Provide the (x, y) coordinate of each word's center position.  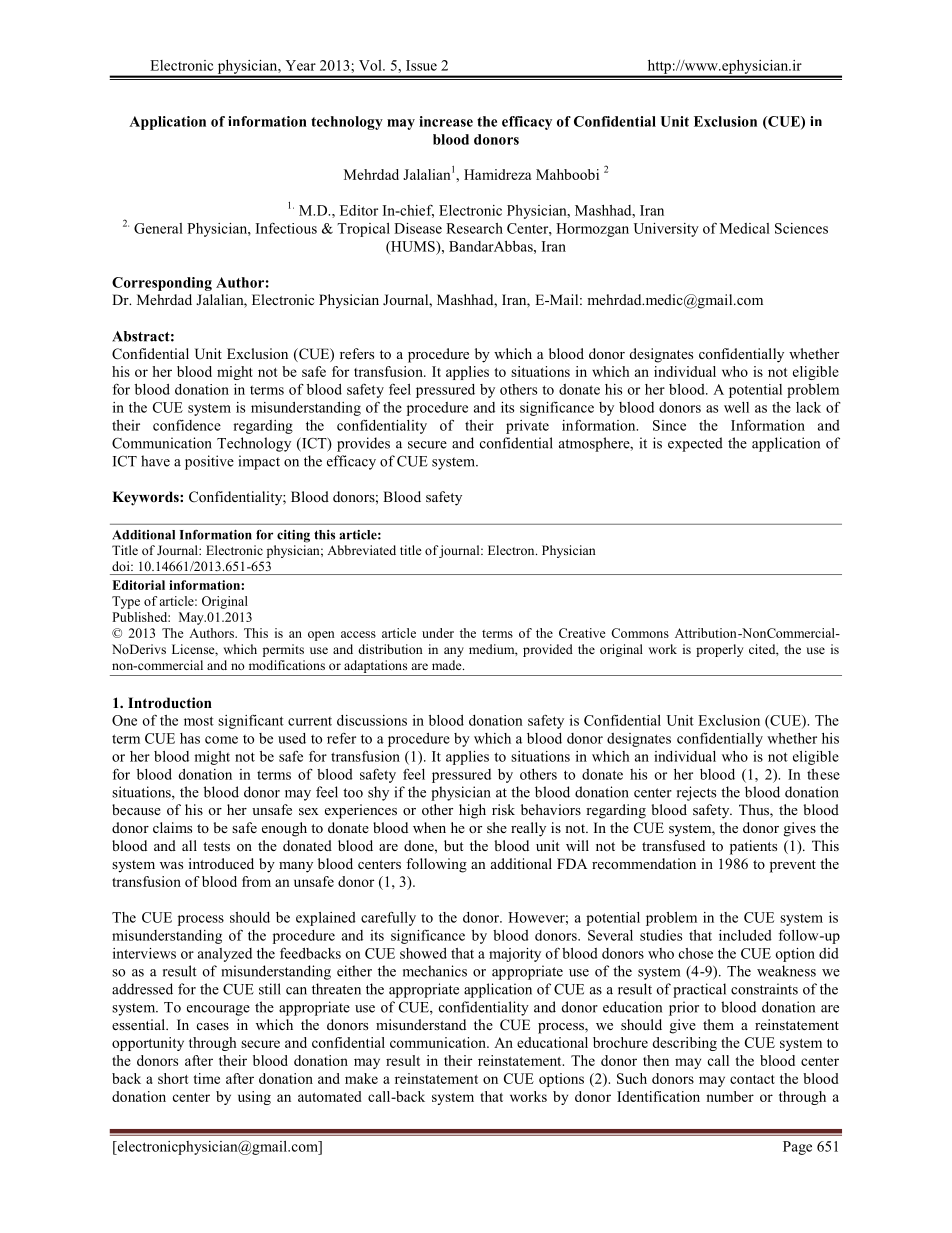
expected (695, 444)
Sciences (801, 228)
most (199, 721)
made (448, 665)
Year (300, 65)
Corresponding (162, 284)
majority (515, 955)
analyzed (225, 955)
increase (446, 121)
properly (719, 650)
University (666, 230)
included (745, 935)
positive (209, 462)
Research (474, 228)
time (206, 1078)
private (527, 427)
